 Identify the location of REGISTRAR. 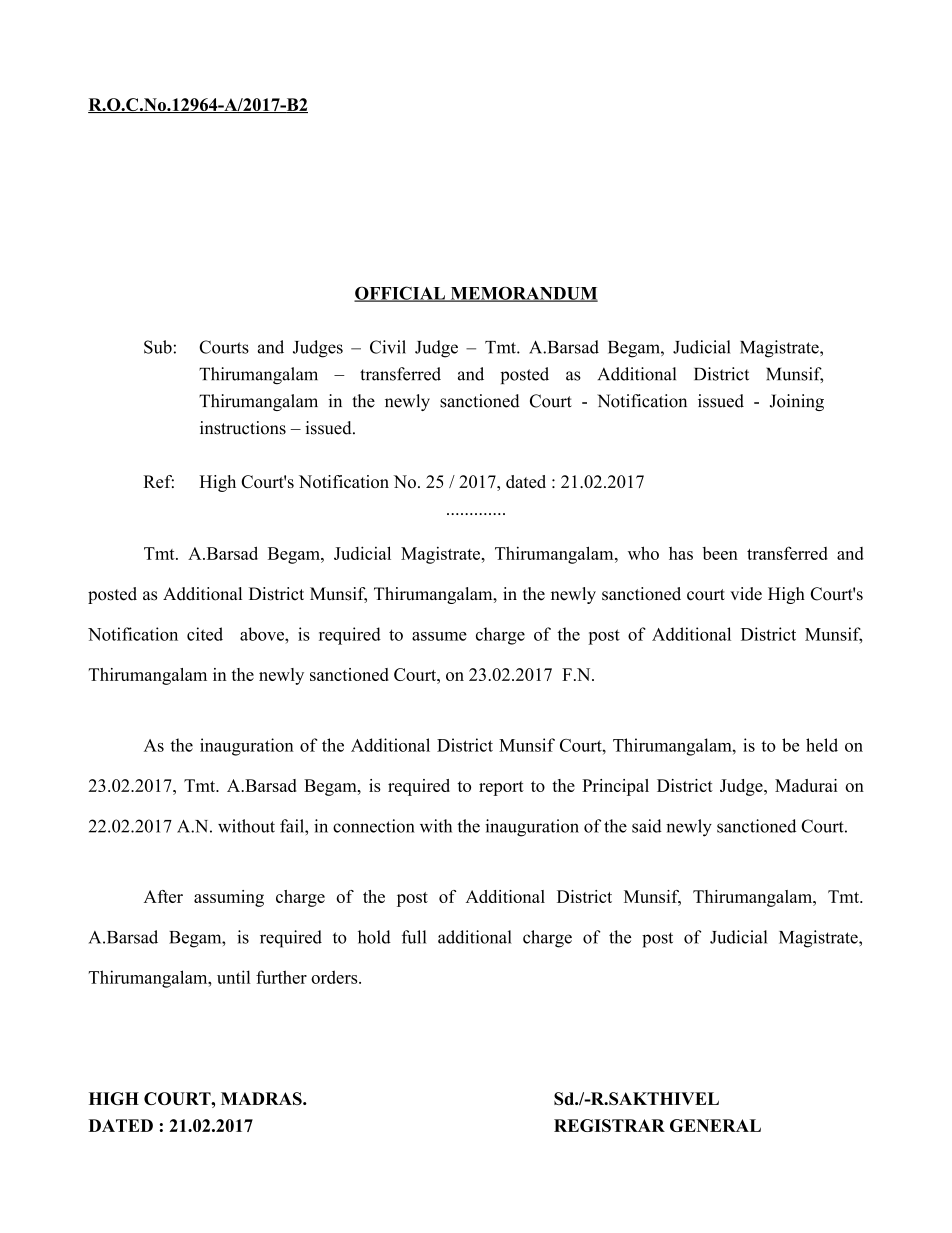
(609, 1125).
